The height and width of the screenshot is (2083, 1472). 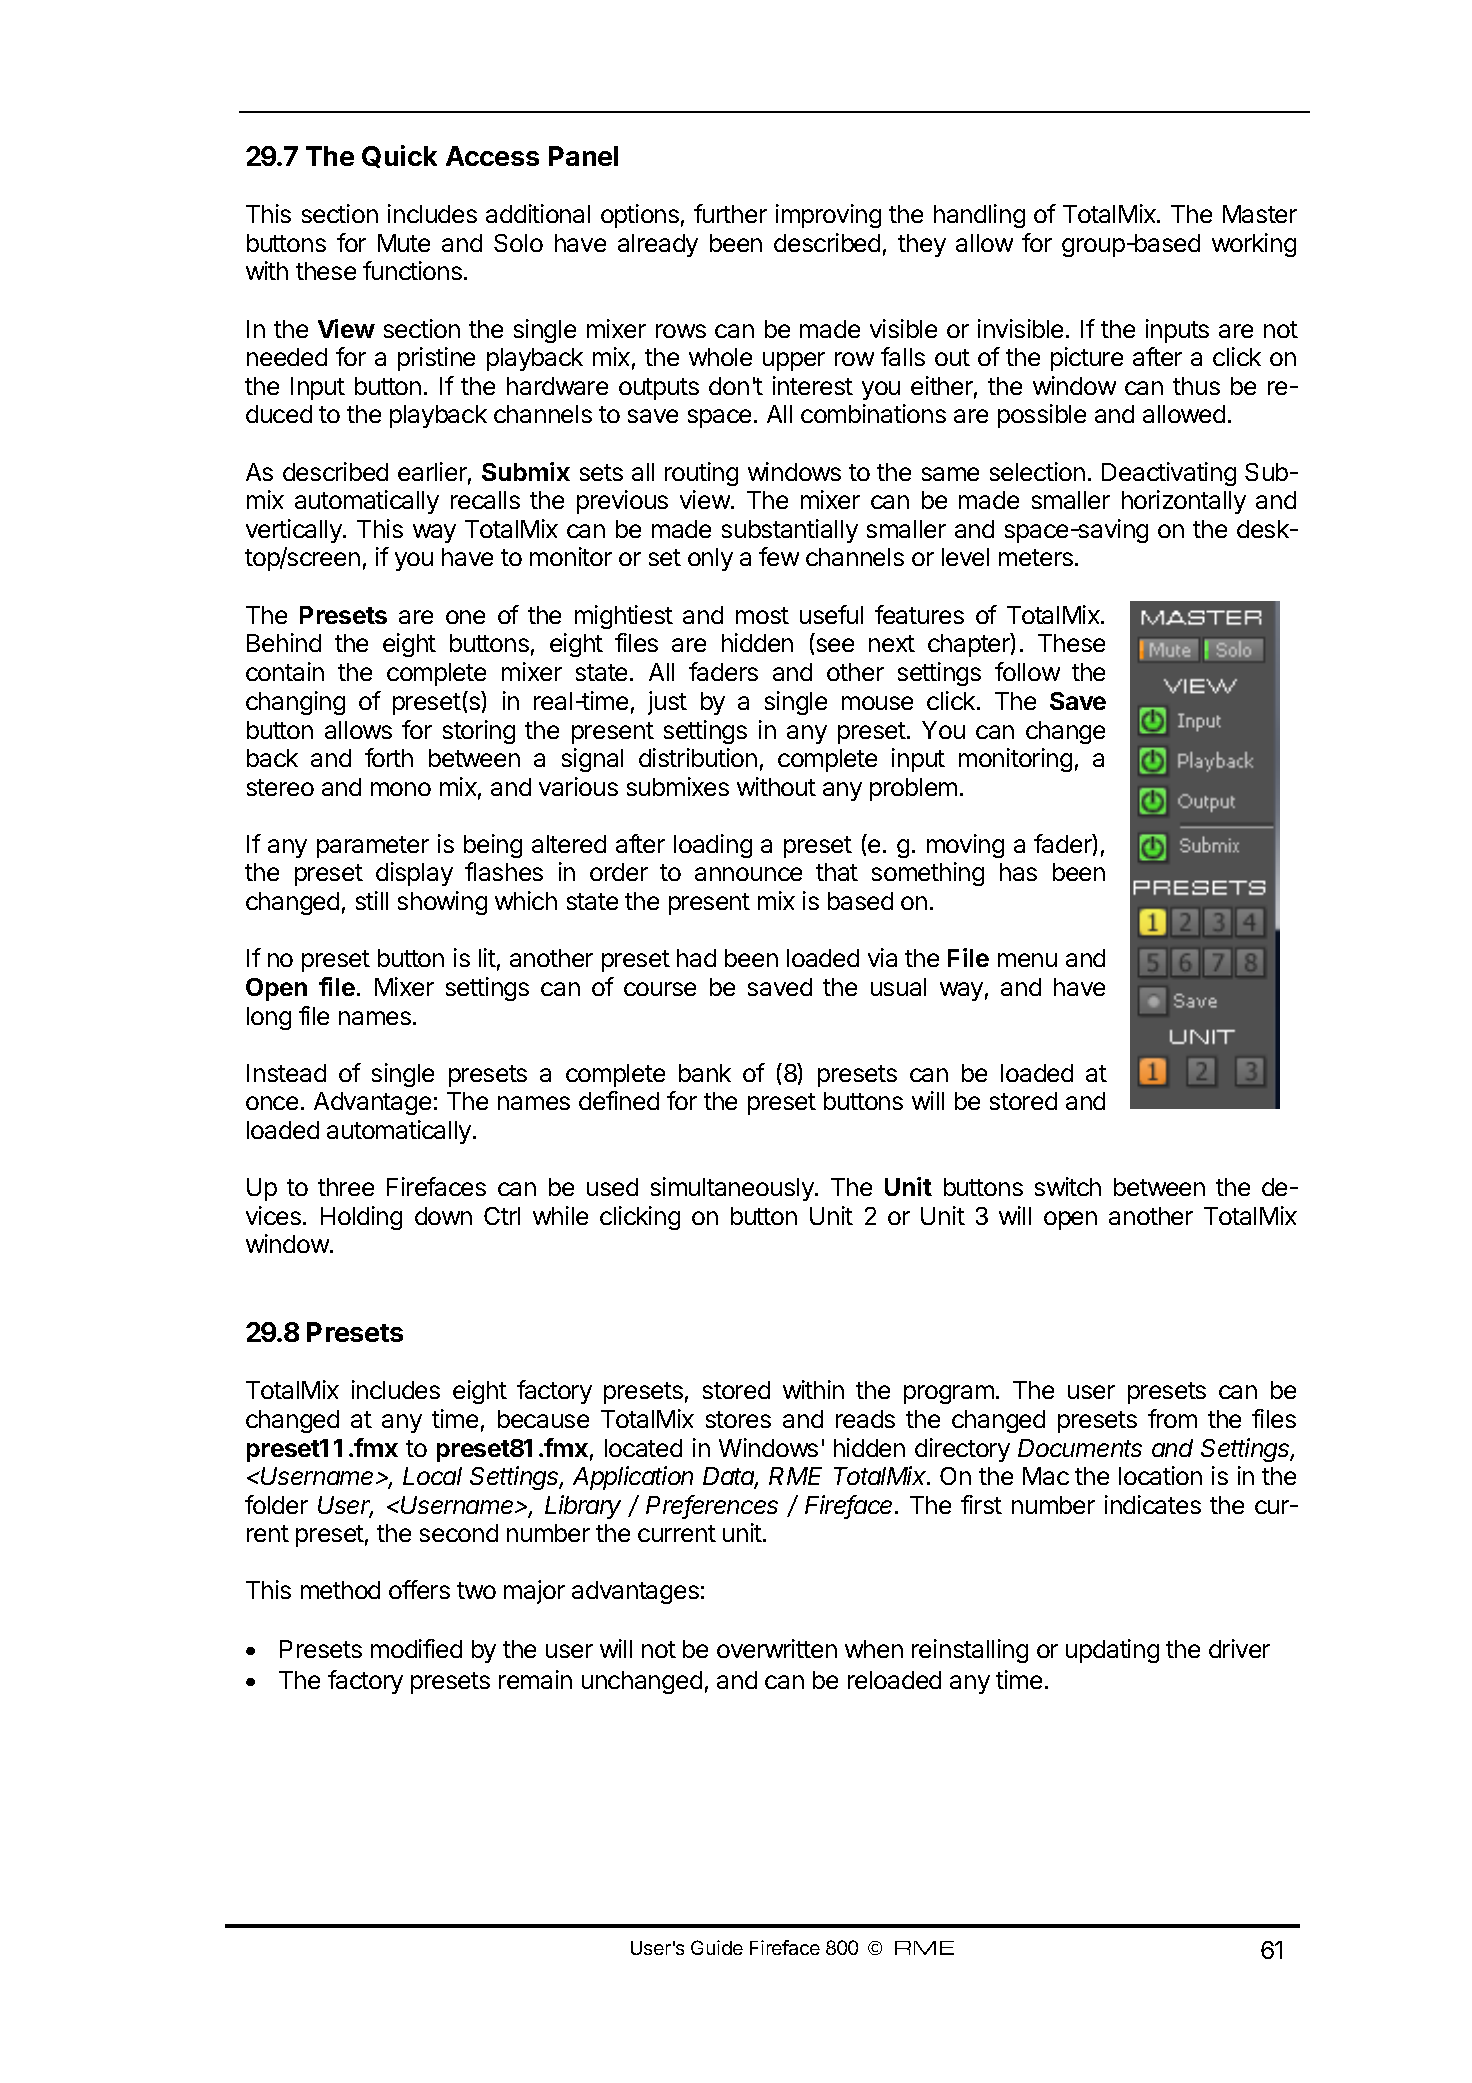 What do you see at coordinates (432, 1476) in the screenshot?
I see `Local` at bounding box center [432, 1476].
